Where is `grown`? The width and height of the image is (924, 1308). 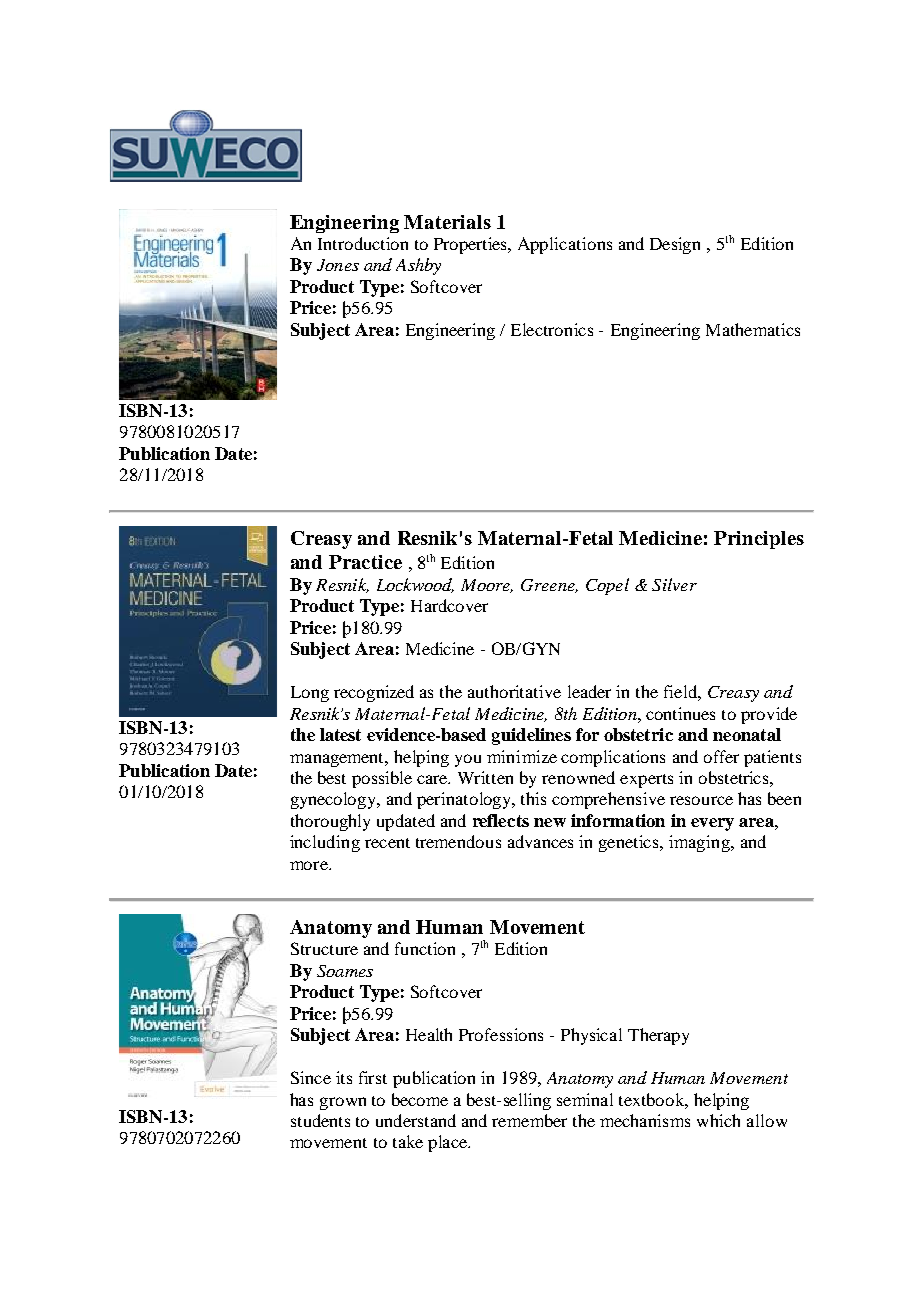 grown is located at coordinates (343, 1103).
